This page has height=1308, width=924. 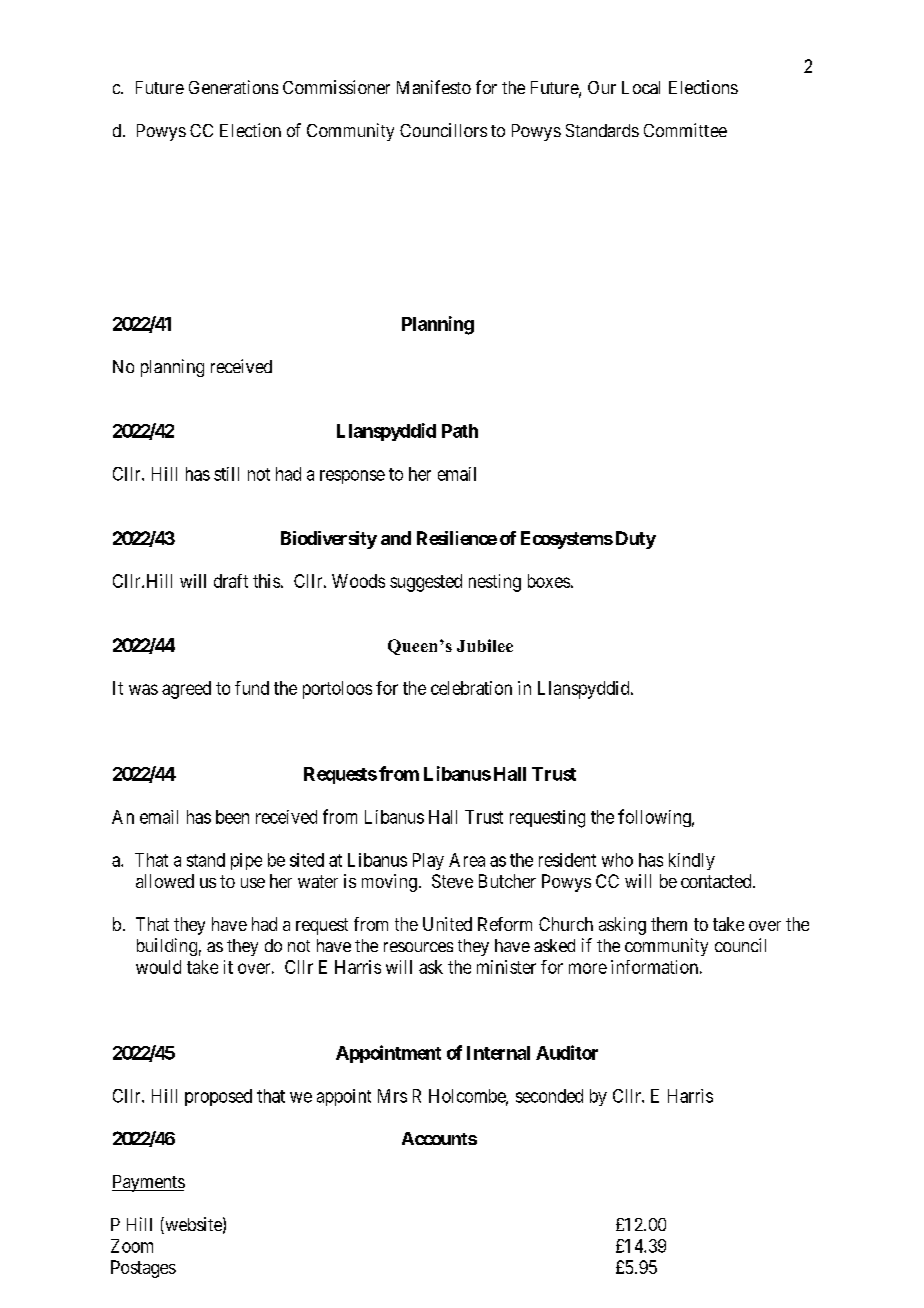 I want to click on Duty, so click(x=636, y=540).
